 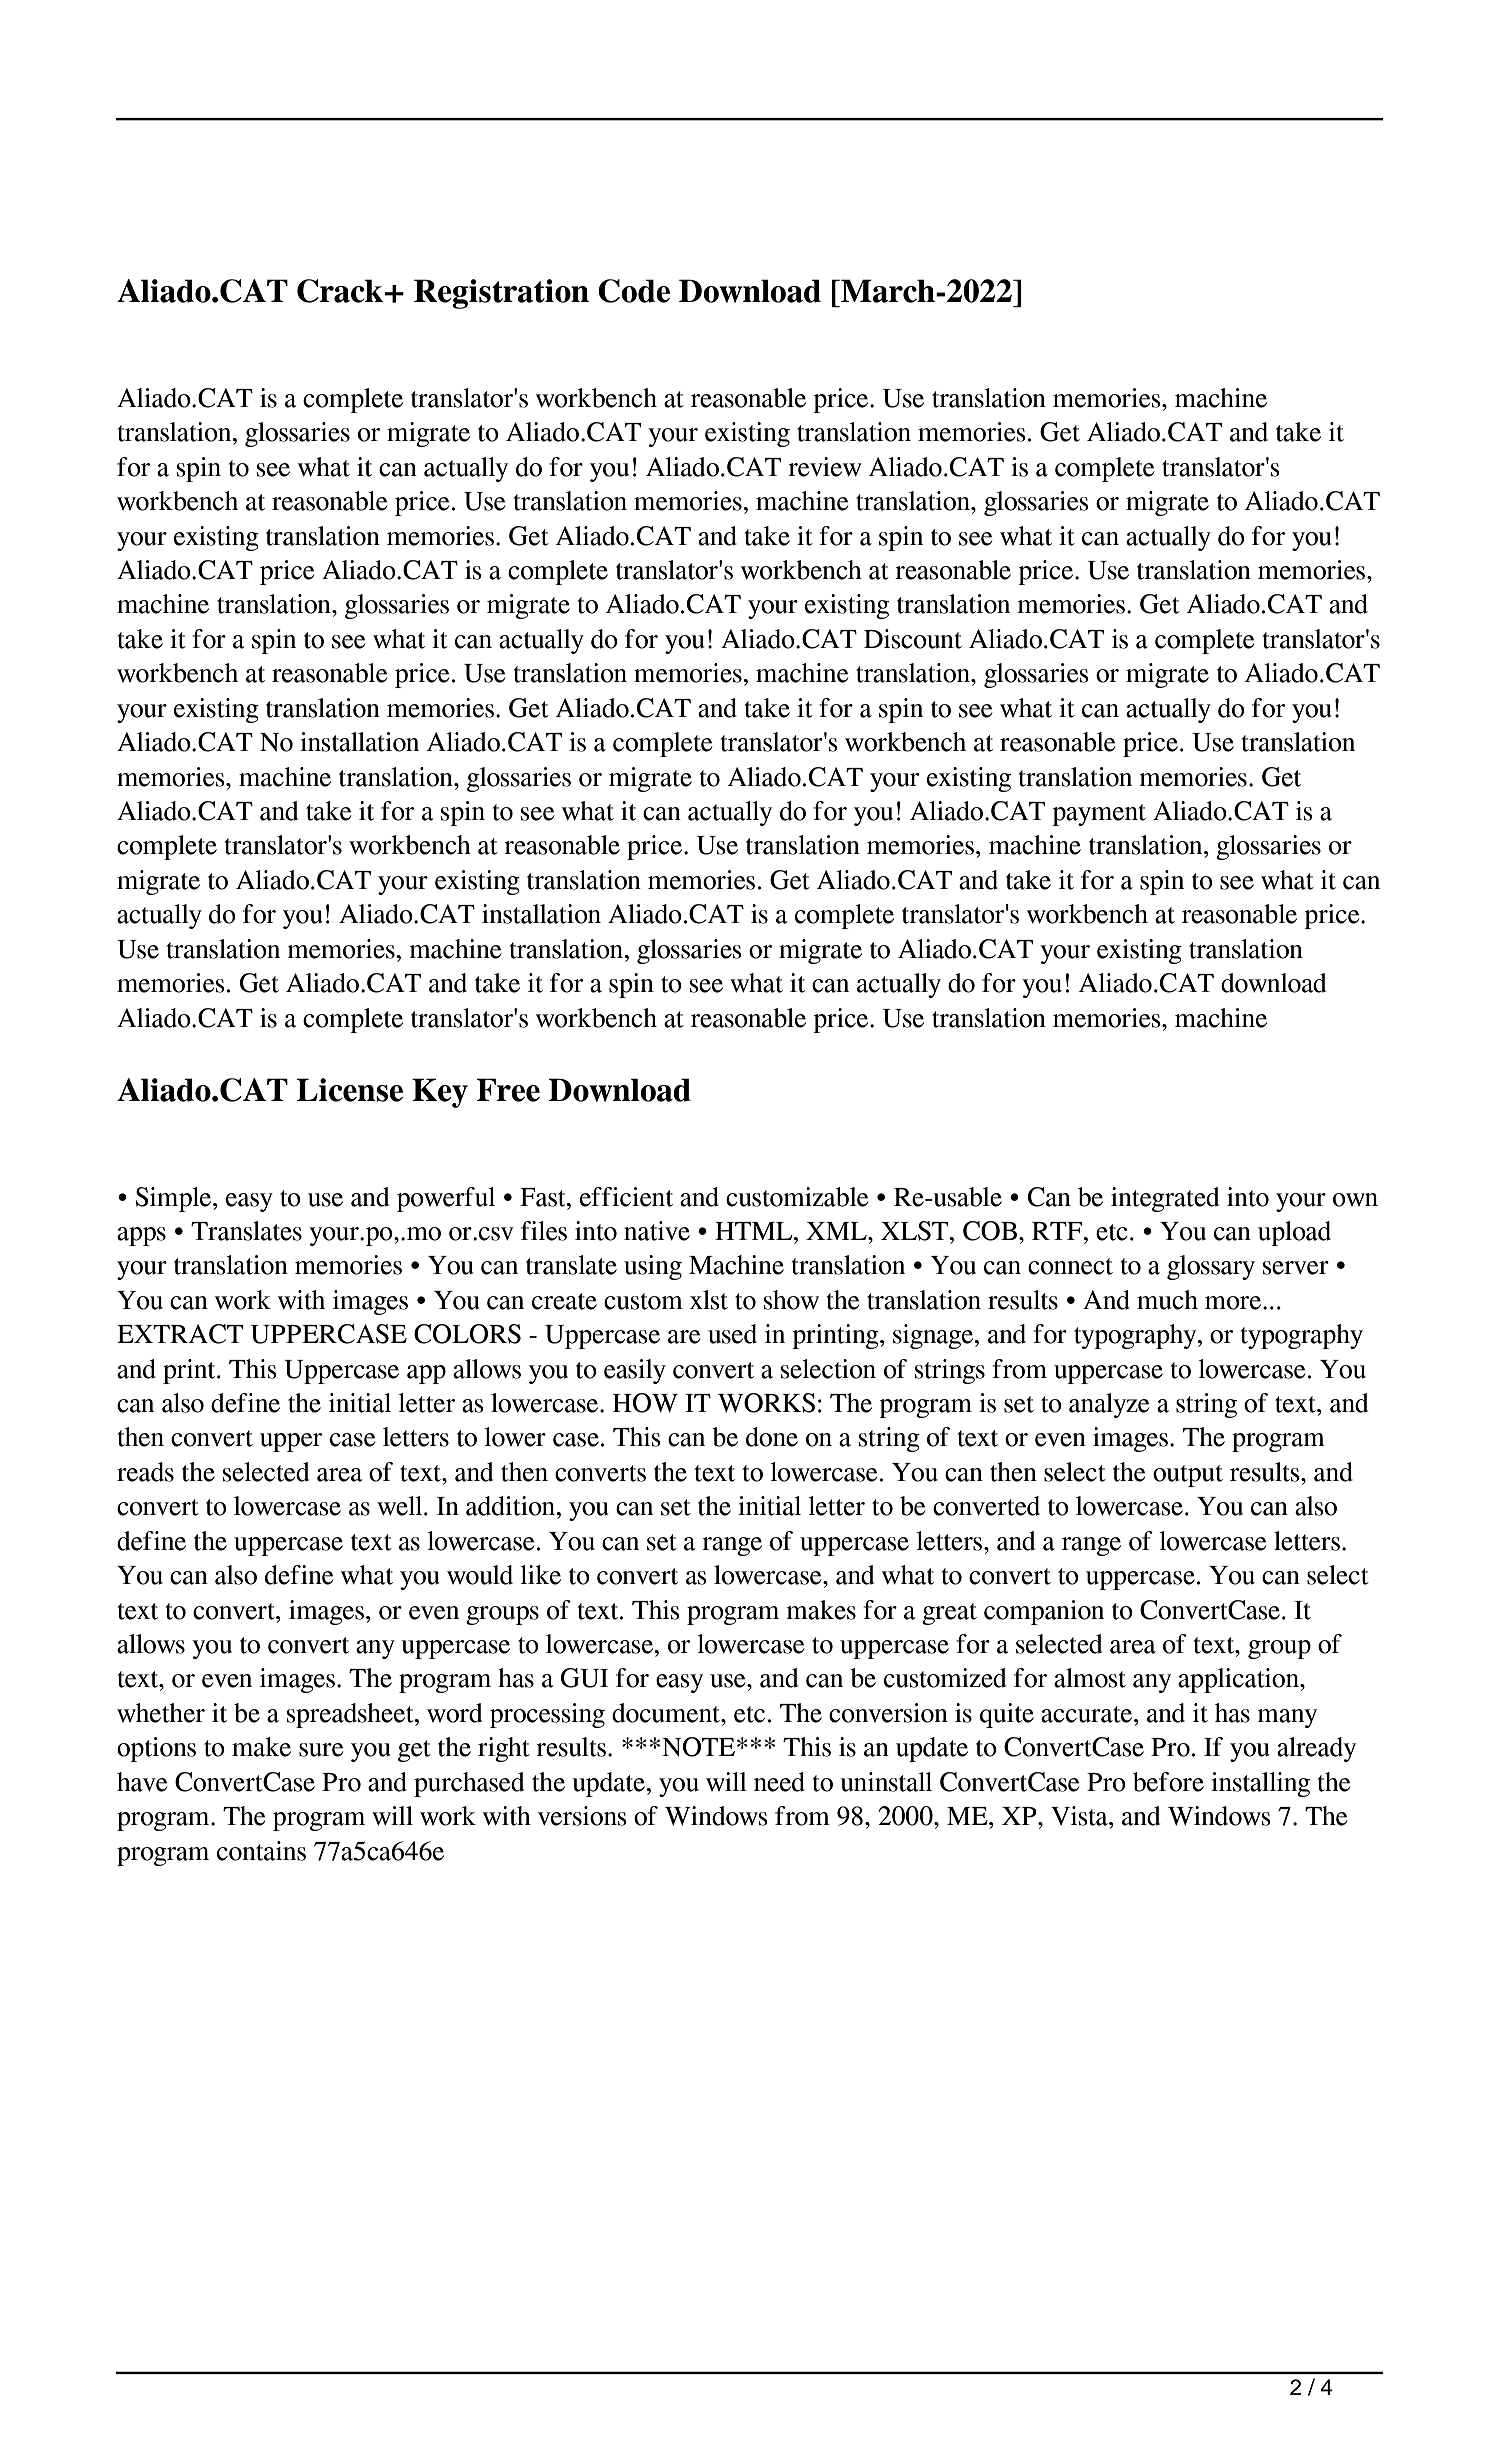 I want to click on Code, so click(x=634, y=291).
